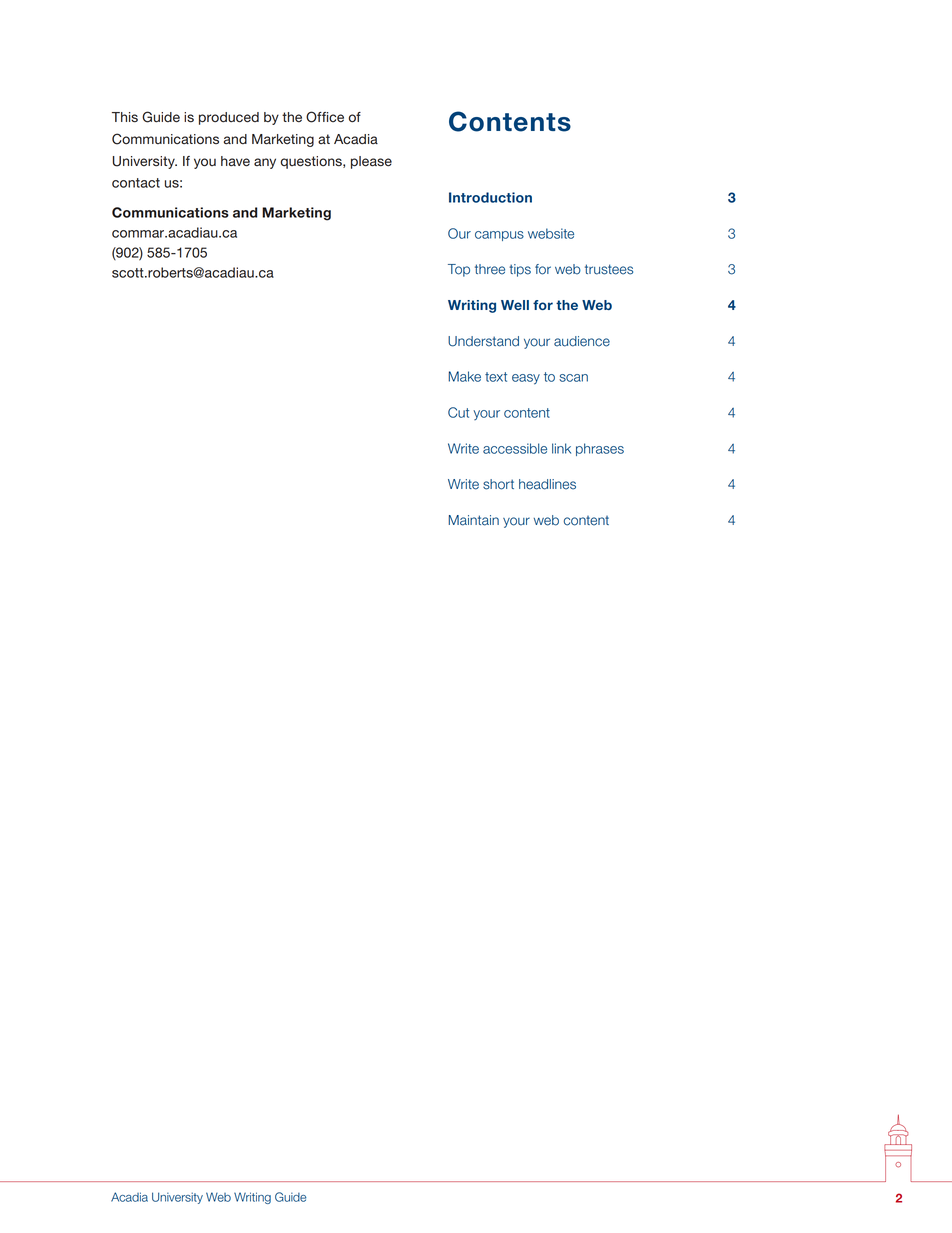 The image size is (952, 1233). Describe the element at coordinates (371, 162) in the screenshot. I see `please` at that location.
